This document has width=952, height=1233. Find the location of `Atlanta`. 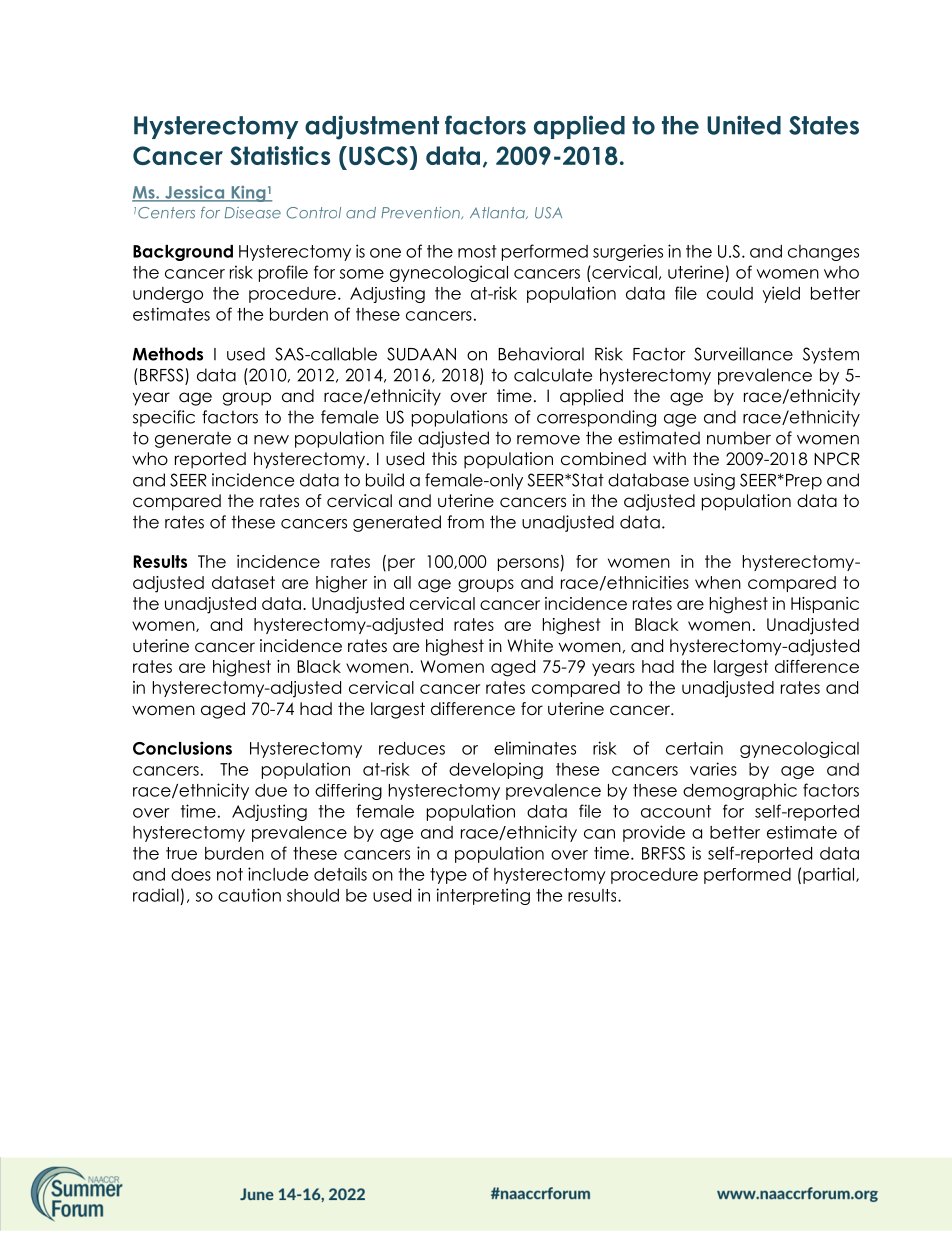

Atlanta is located at coordinates (498, 213).
